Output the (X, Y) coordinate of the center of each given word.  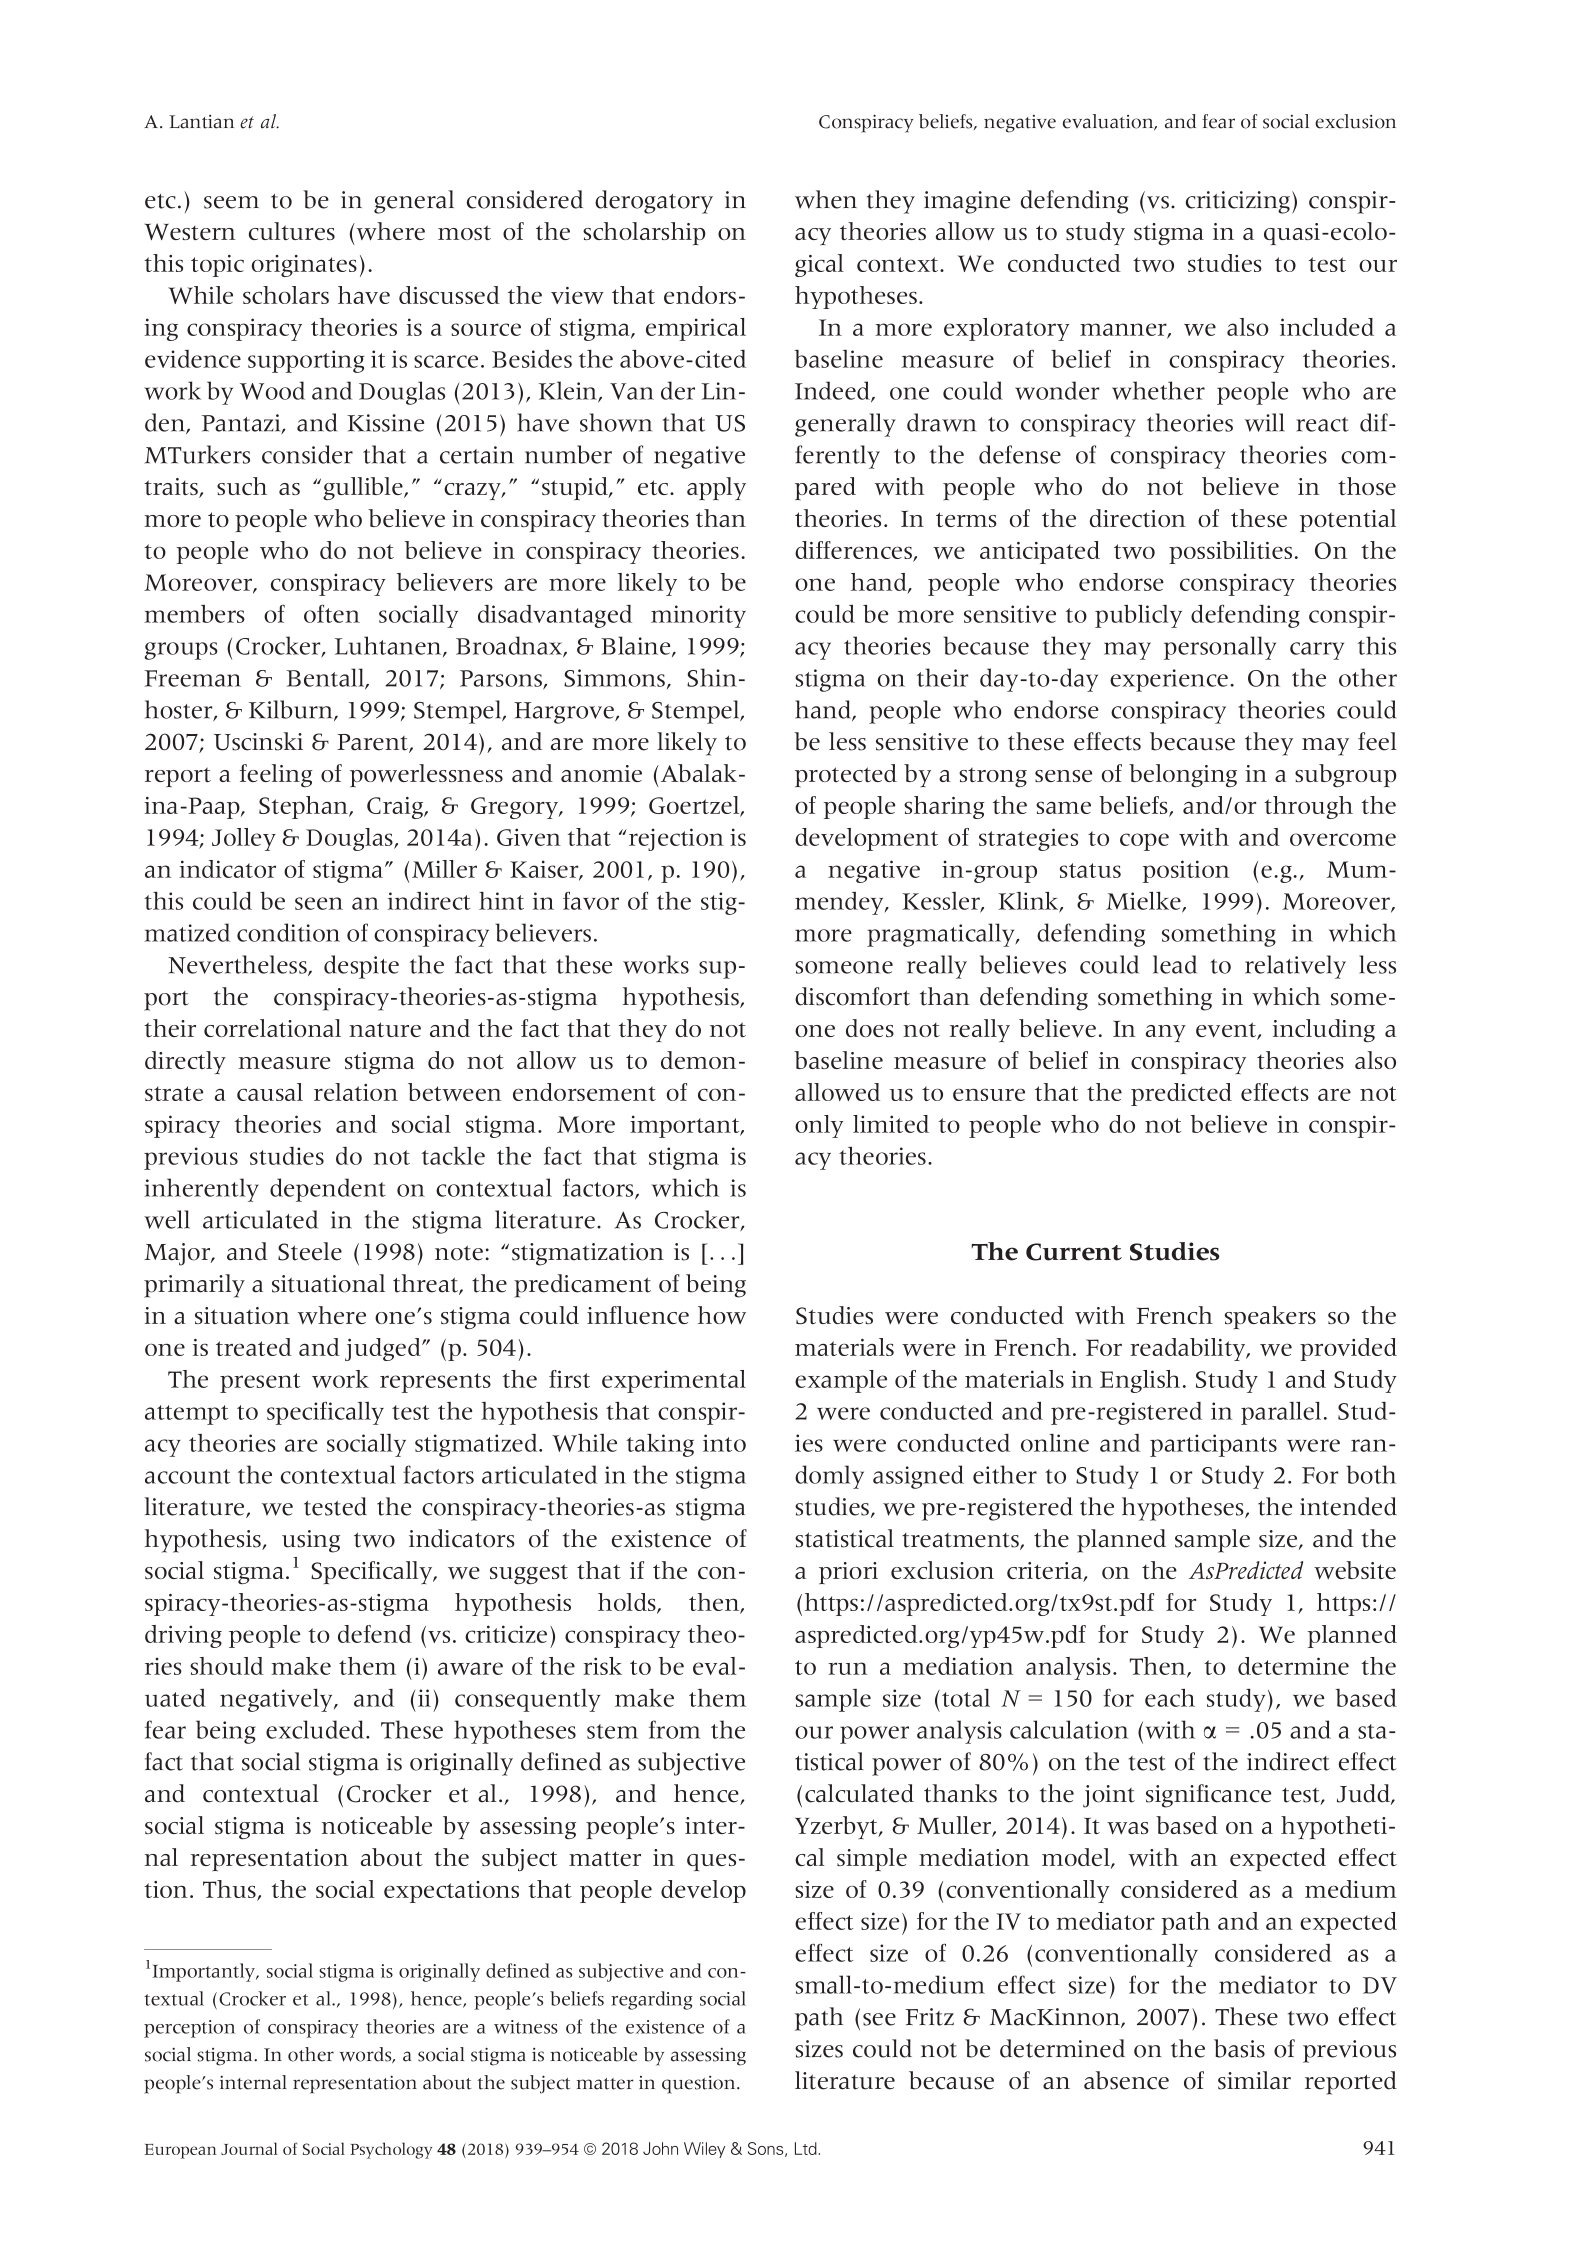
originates (304, 266)
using (311, 1541)
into (724, 1443)
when (826, 199)
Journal (249, 2148)
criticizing (1238, 202)
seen (319, 903)
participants (1213, 1445)
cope (1144, 842)
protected (846, 775)
